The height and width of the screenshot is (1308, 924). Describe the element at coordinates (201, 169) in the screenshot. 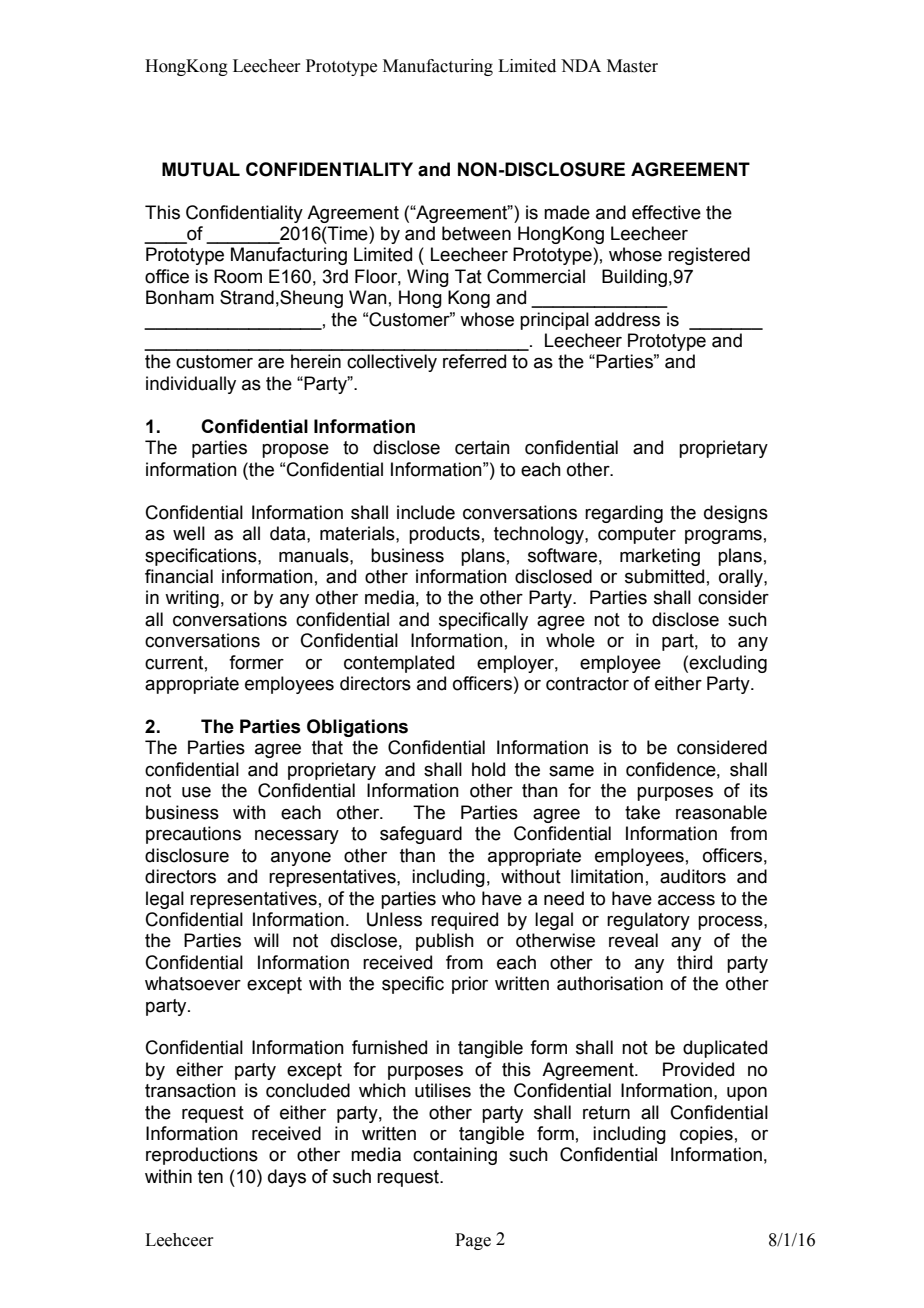

I see `MUTUAL` at that location.
